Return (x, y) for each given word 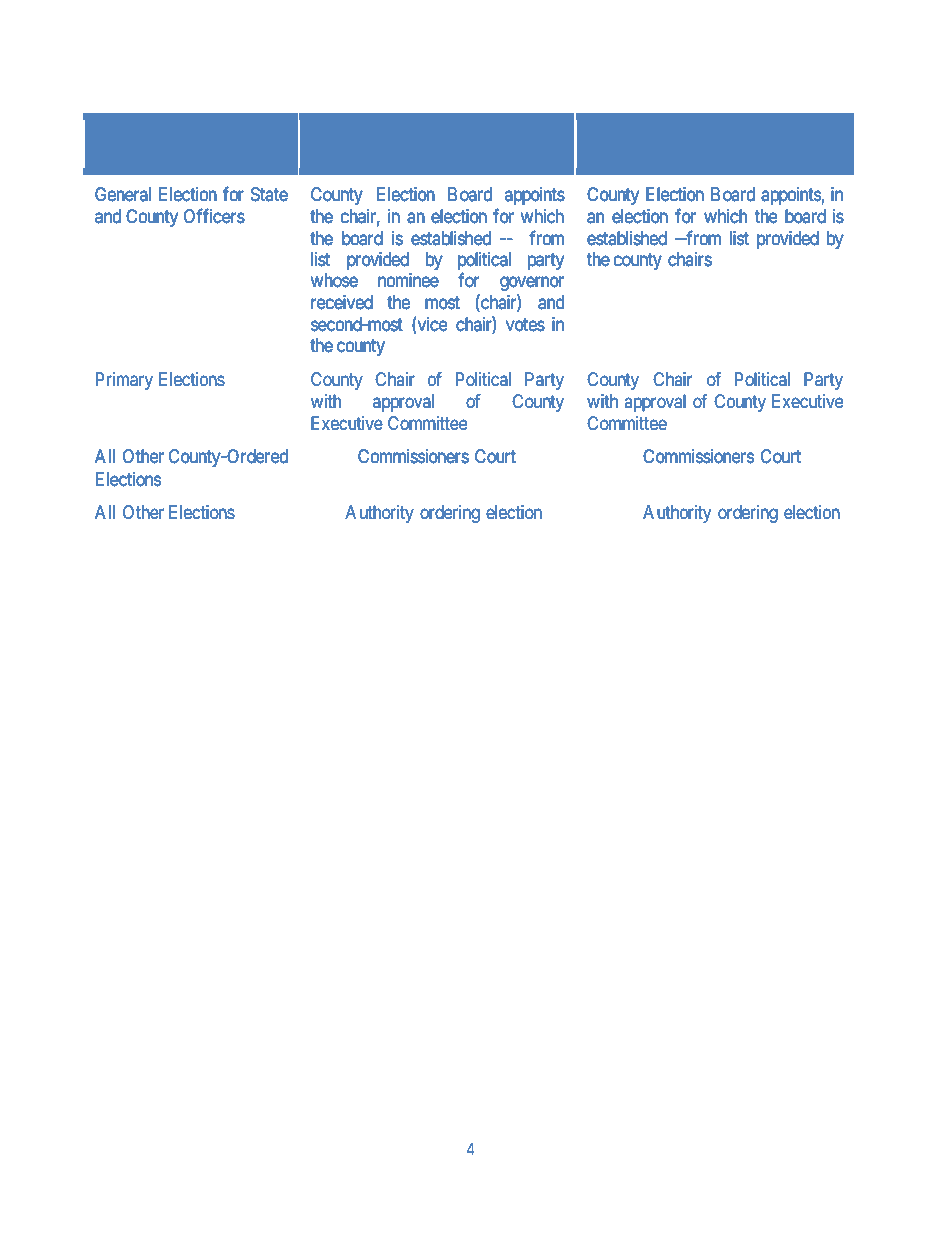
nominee (408, 280)
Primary (124, 381)
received (342, 302)
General (123, 194)
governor (532, 284)
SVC (684, 128)
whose (334, 280)
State (269, 194)
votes (525, 324)
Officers (214, 216)
